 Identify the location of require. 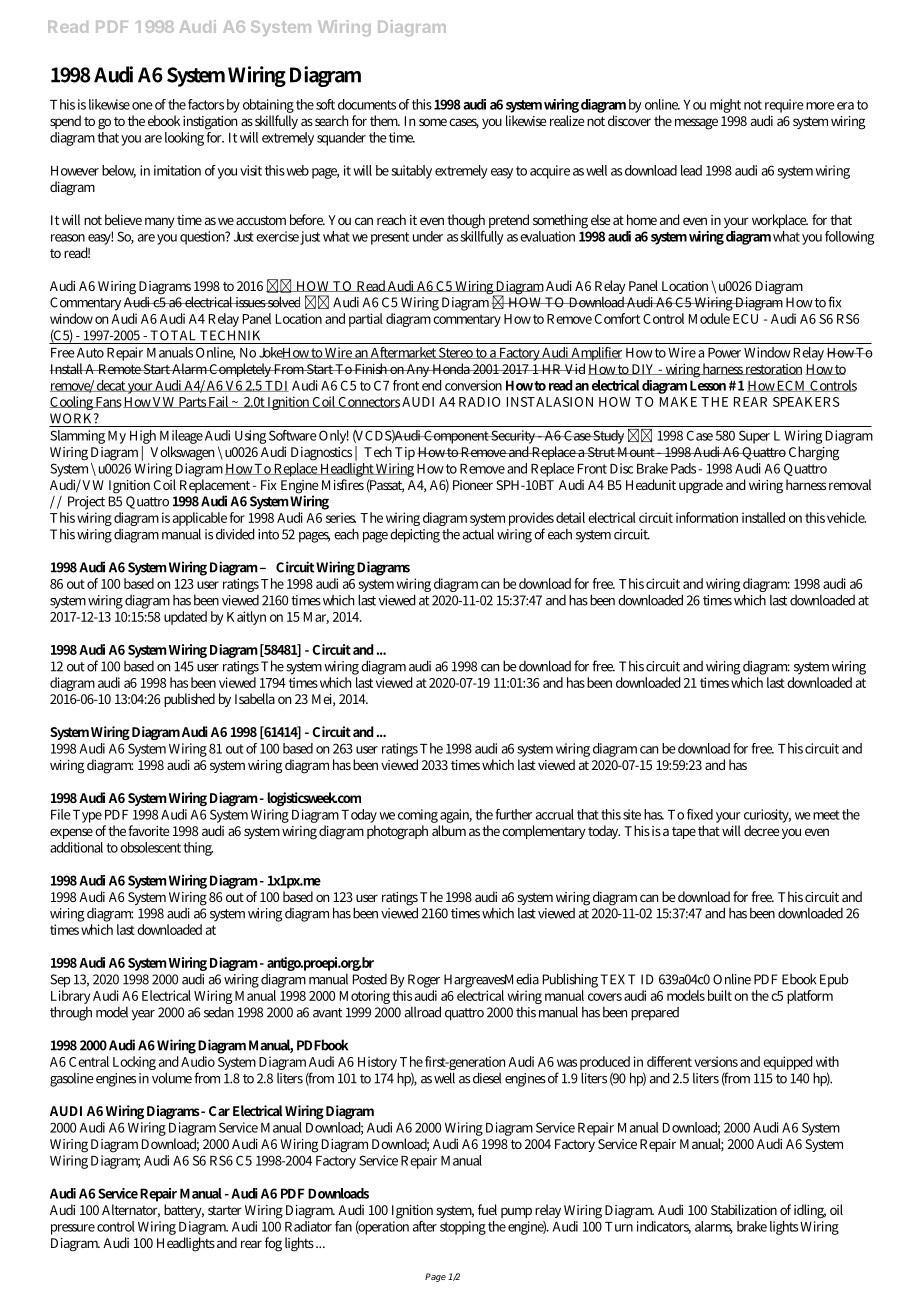
(784, 106).
